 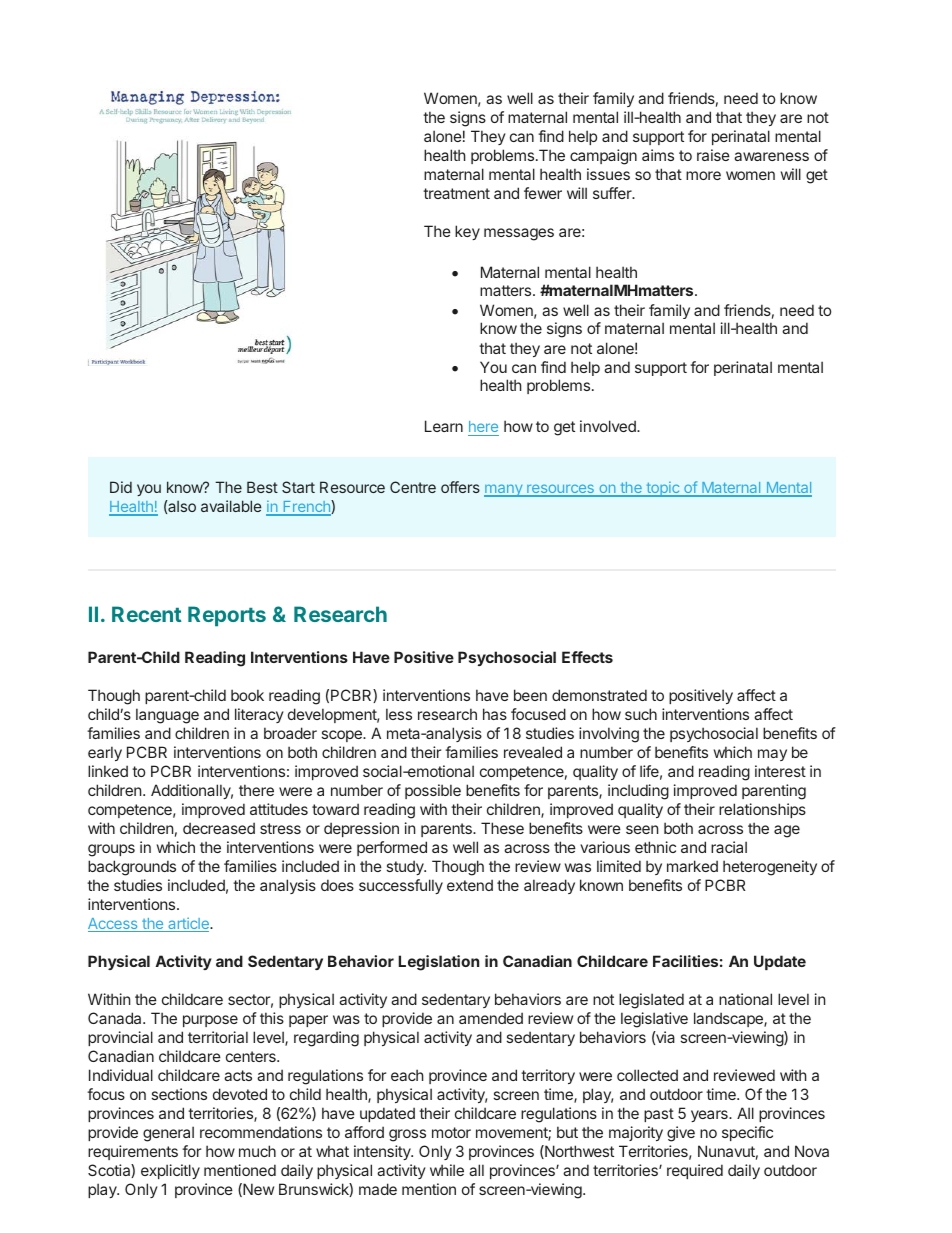 What do you see at coordinates (167, 716) in the screenshot?
I see `language` at bounding box center [167, 716].
